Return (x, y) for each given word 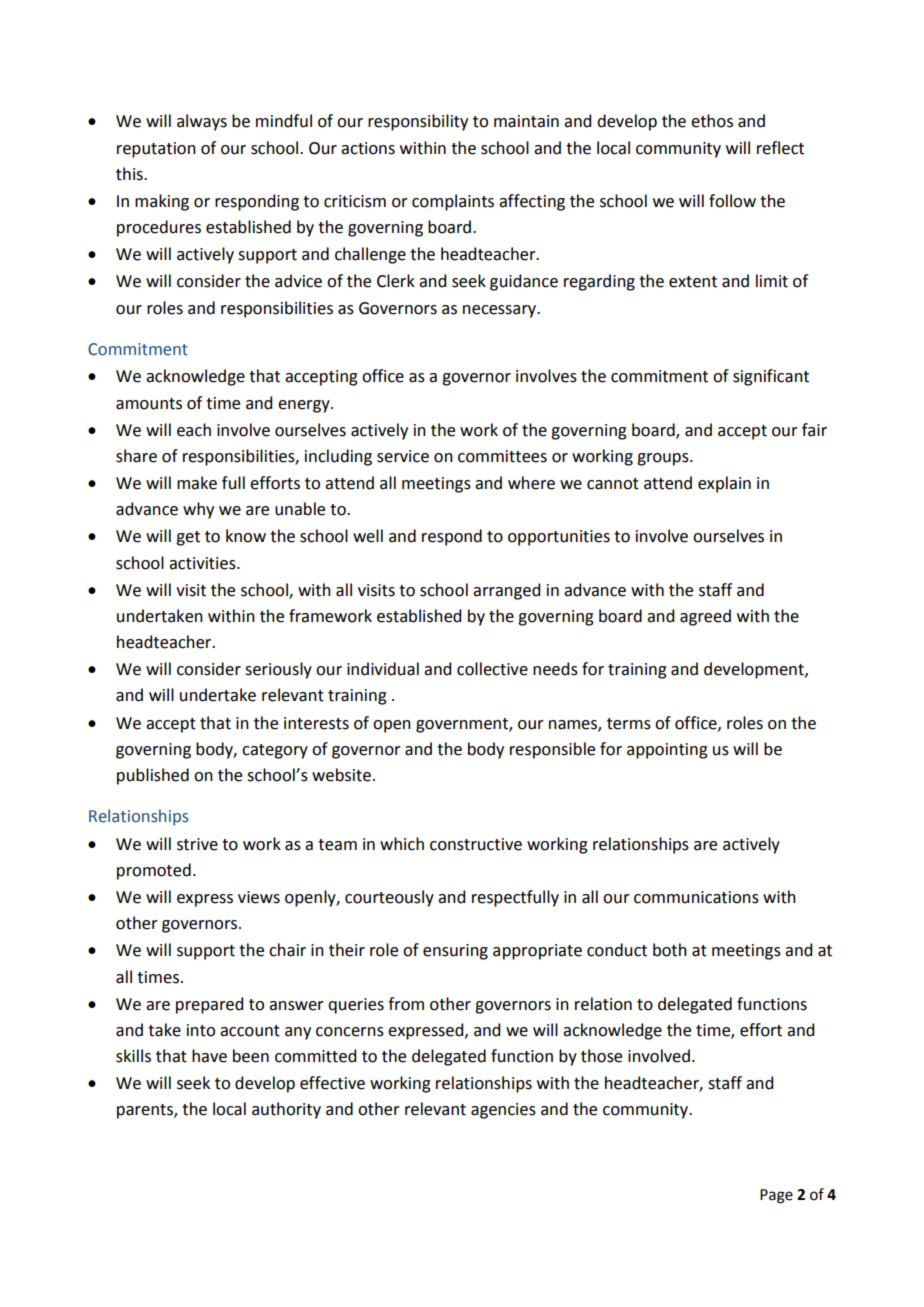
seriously (278, 670)
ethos (712, 121)
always (202, 122)
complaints (453, 202)
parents (146, 1111)
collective (492, 669)
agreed (705, 617)
